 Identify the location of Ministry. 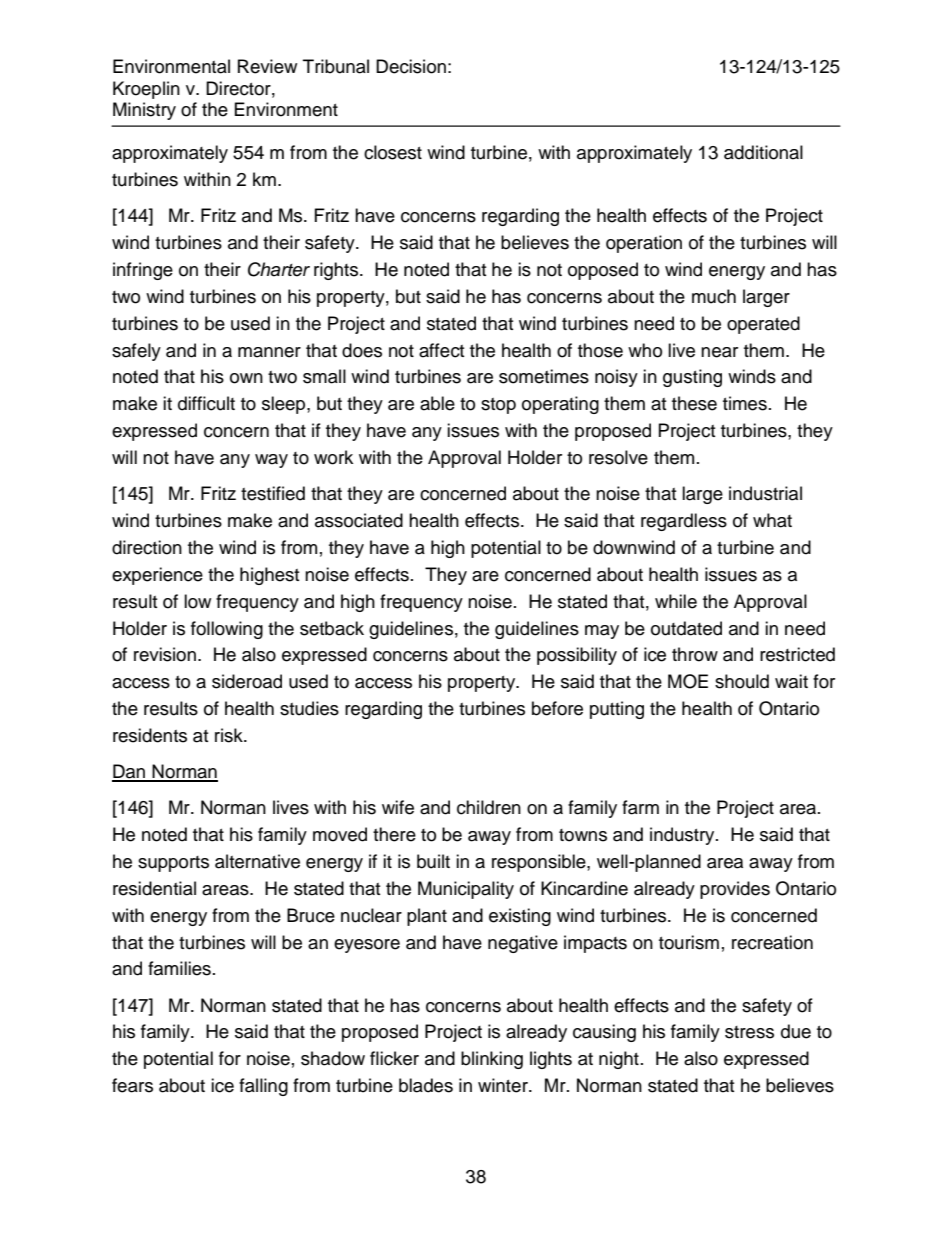
(144, 111).
